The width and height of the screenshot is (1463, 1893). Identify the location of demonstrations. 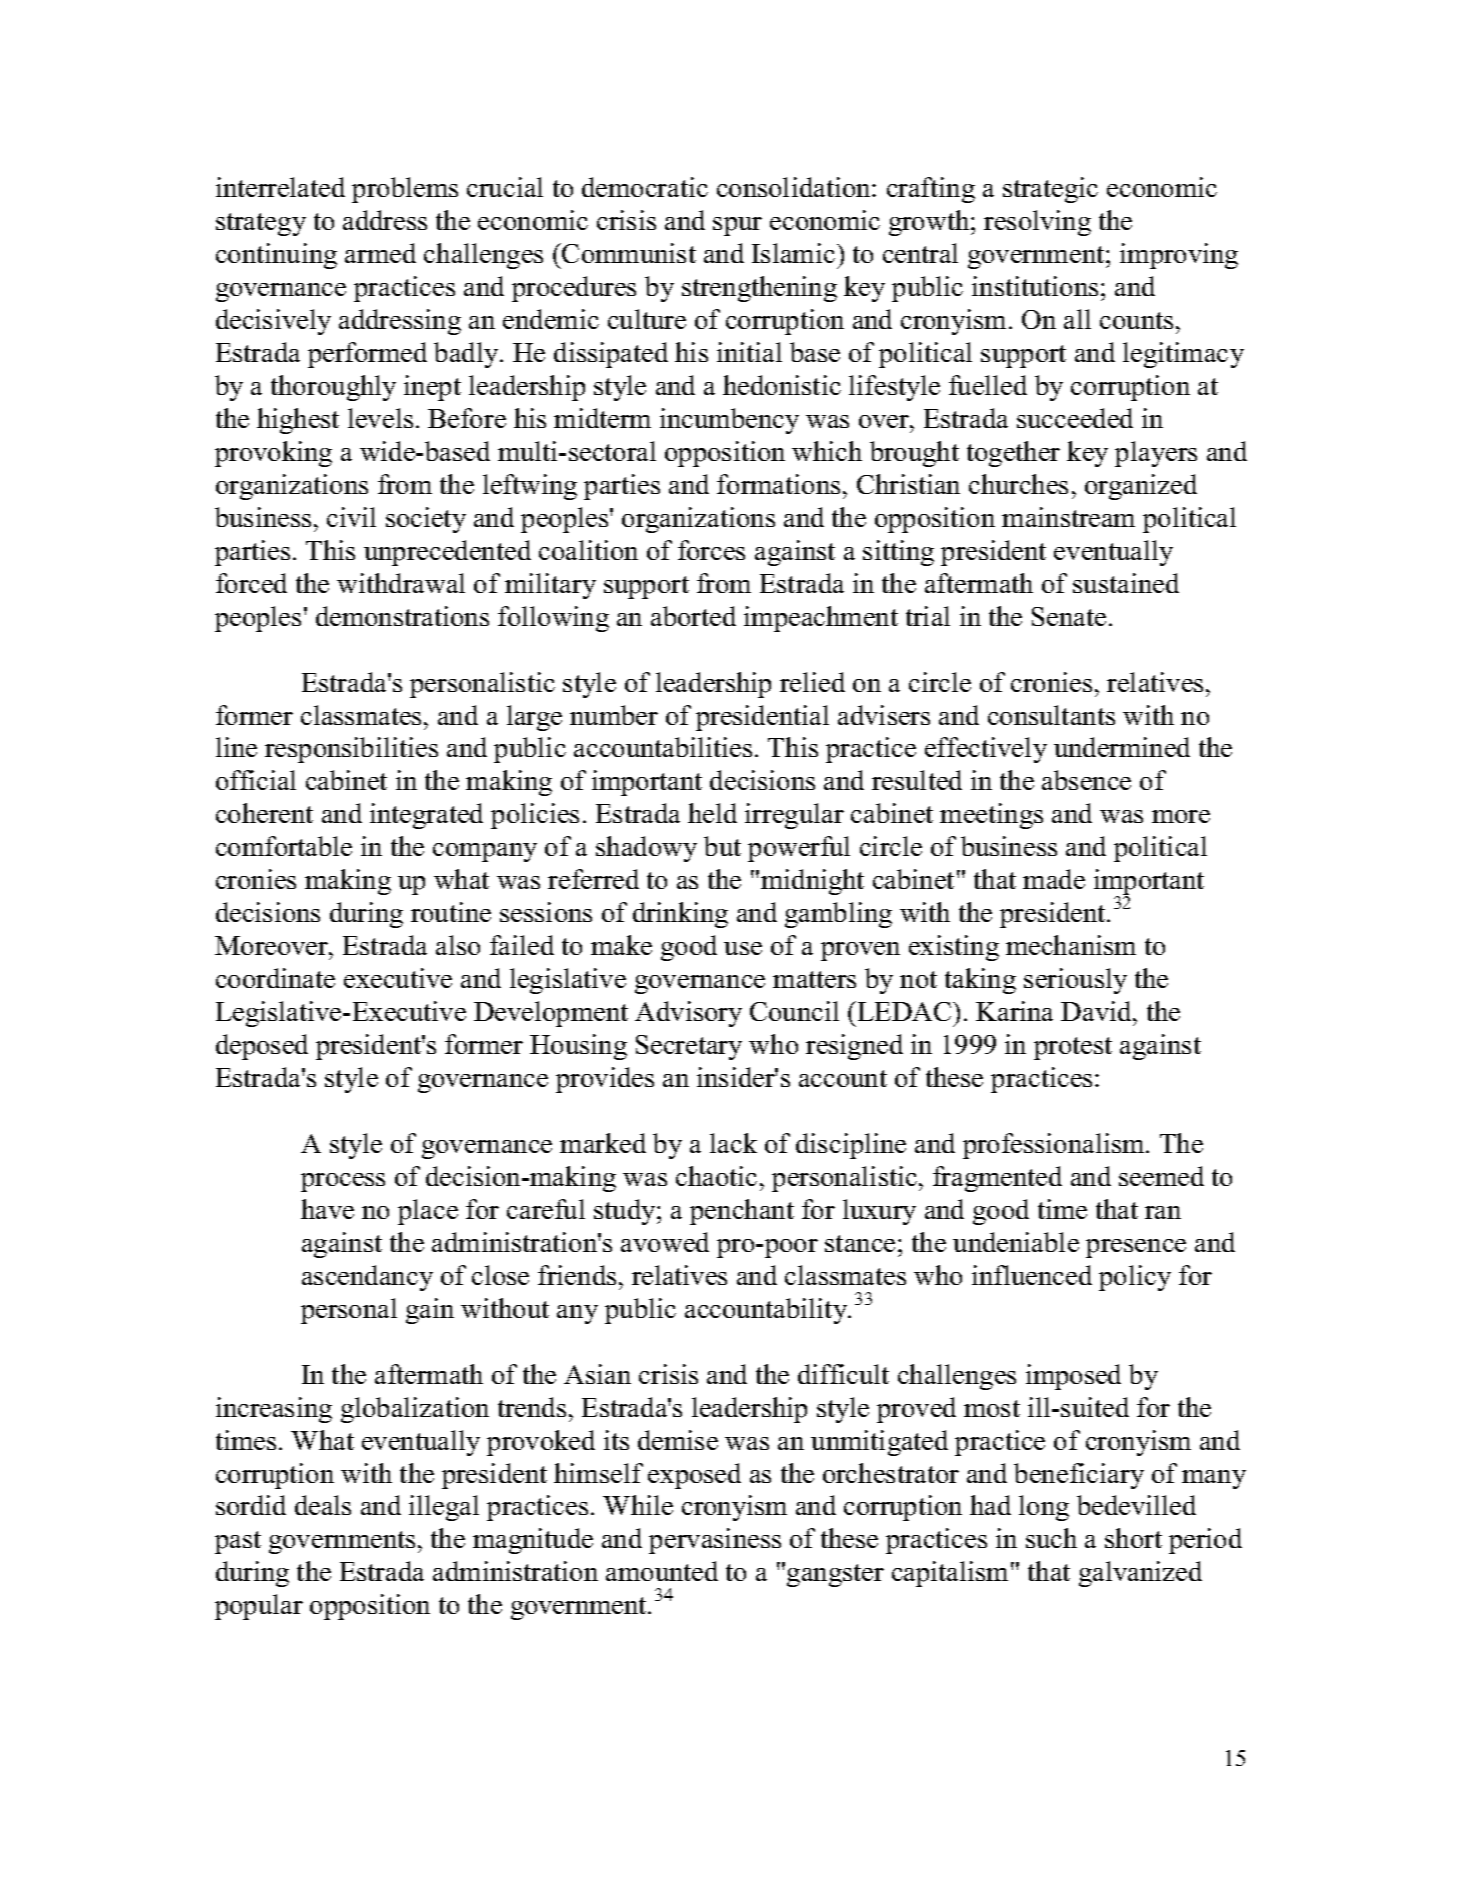
(402, 616).
